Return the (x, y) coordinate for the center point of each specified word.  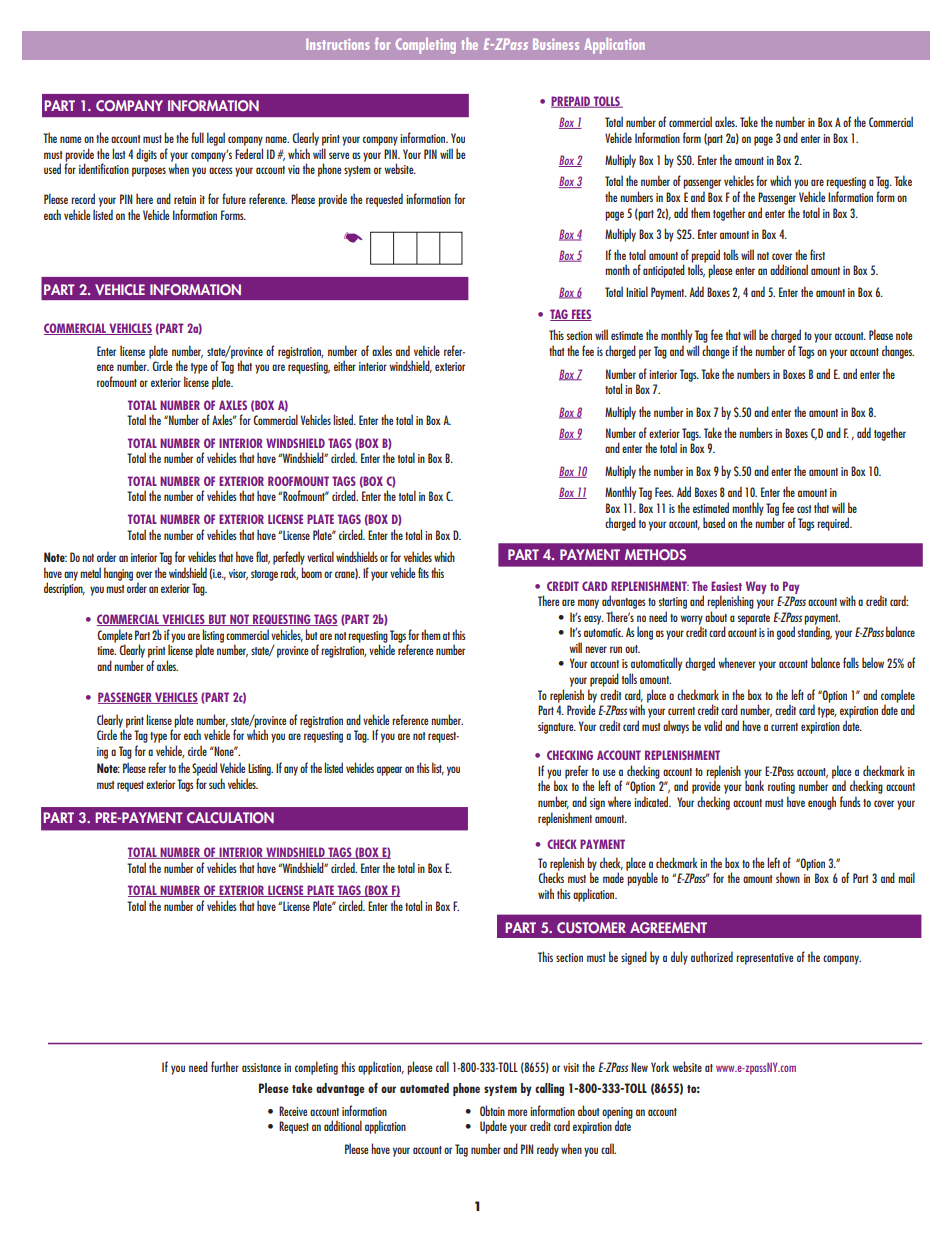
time (106, 650)
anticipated (664, 271)
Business (556, 44)
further (225, 1066)
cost (804, 509)
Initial (637, 291)
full (197, 137)
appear (389, 771)
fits (423, 572)
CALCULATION (230, 817)
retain (185, 199)
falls (851, 662)
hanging (118, 574)
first (817, 254)
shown (788, 877)
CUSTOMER (591, 927)
